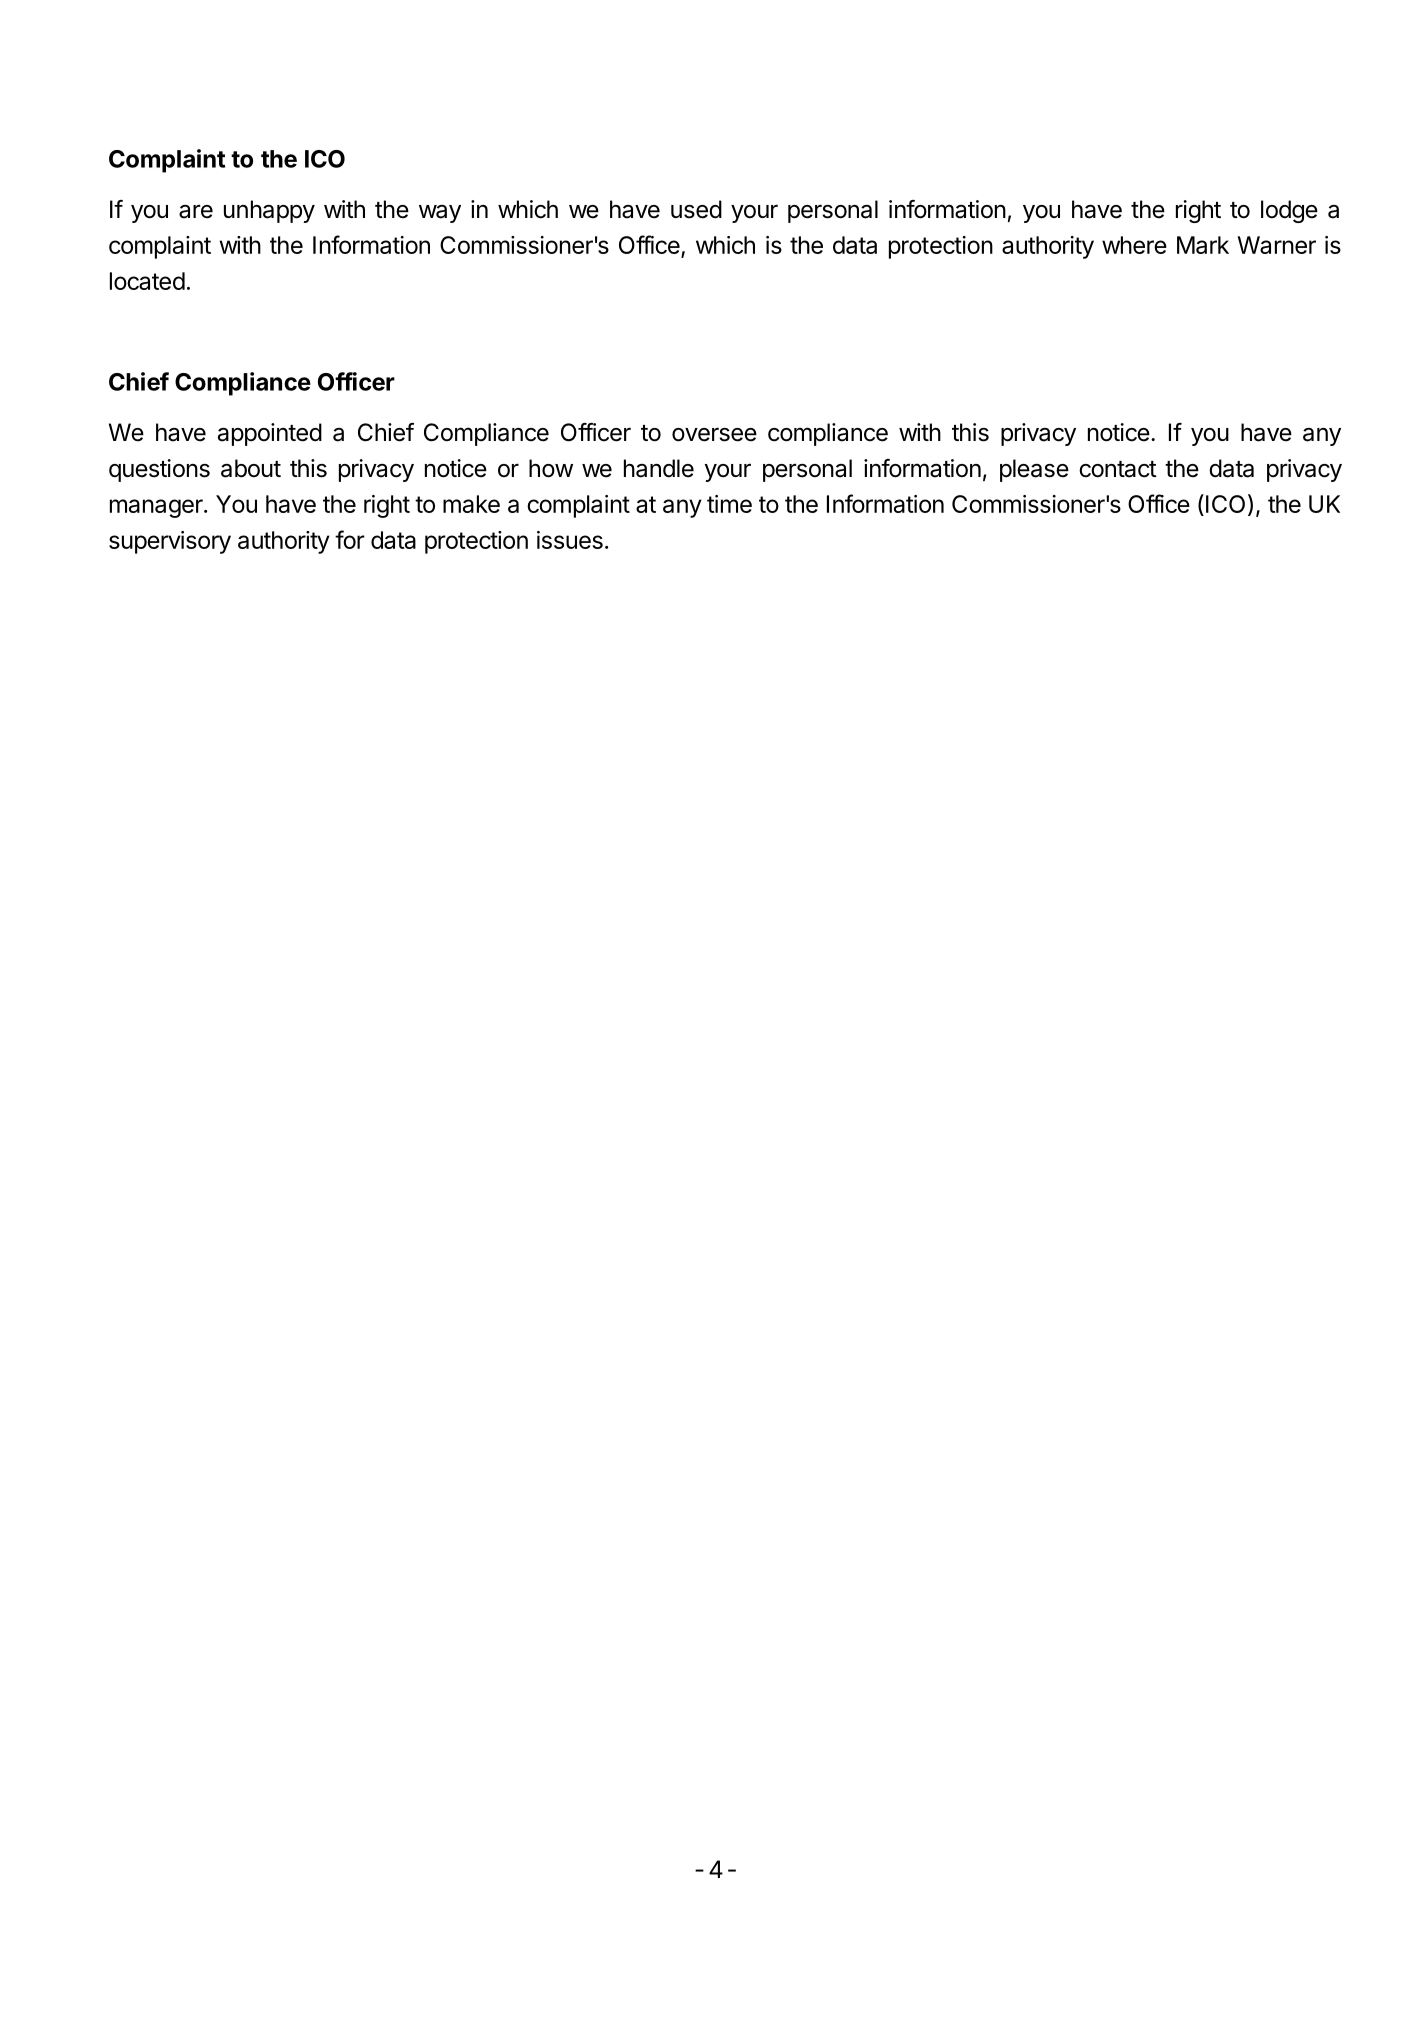 The image size is (1428, 2019). I want to click on appointed, so click(270, 434).
